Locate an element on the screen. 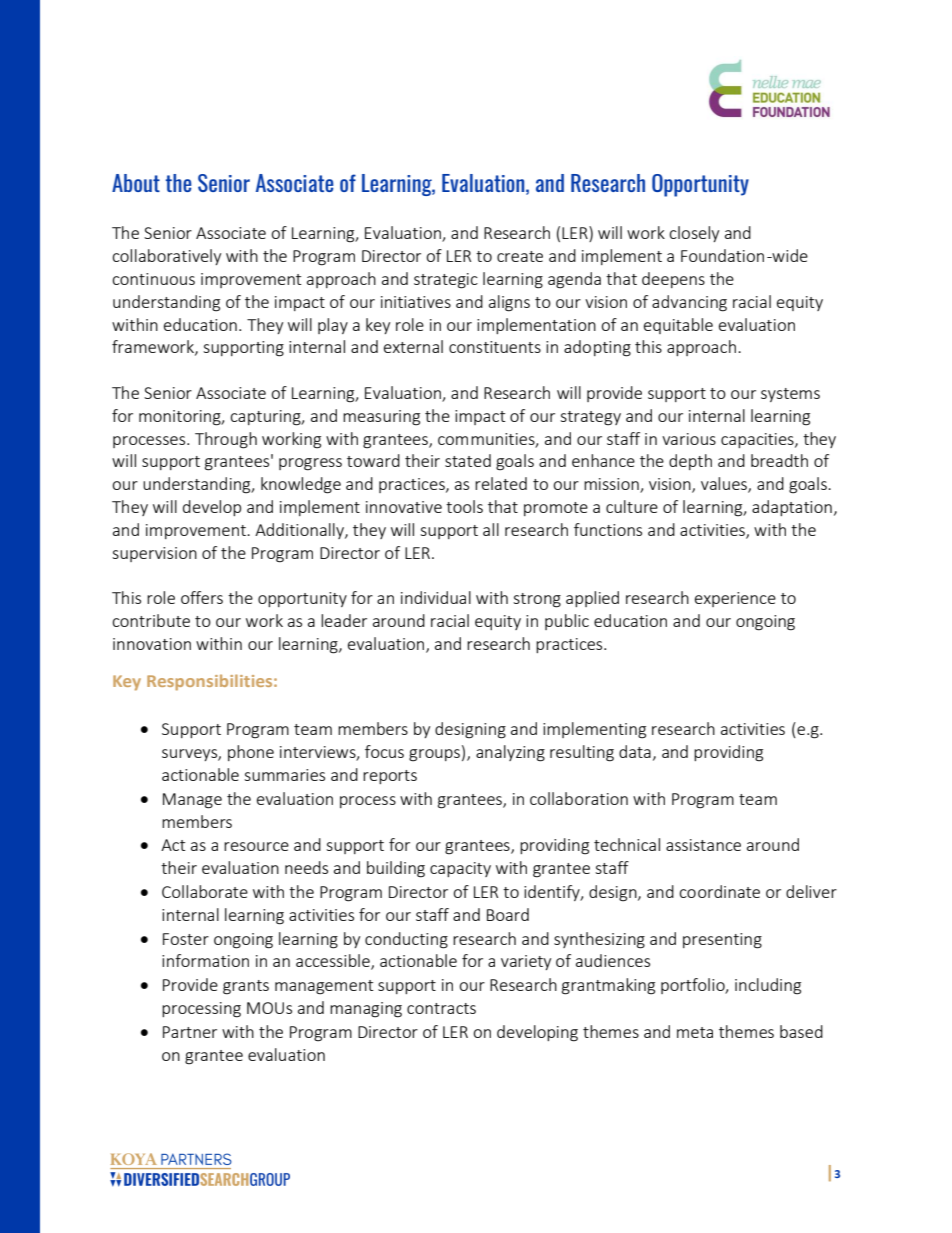  individual is located at coordinates (436, 597).
